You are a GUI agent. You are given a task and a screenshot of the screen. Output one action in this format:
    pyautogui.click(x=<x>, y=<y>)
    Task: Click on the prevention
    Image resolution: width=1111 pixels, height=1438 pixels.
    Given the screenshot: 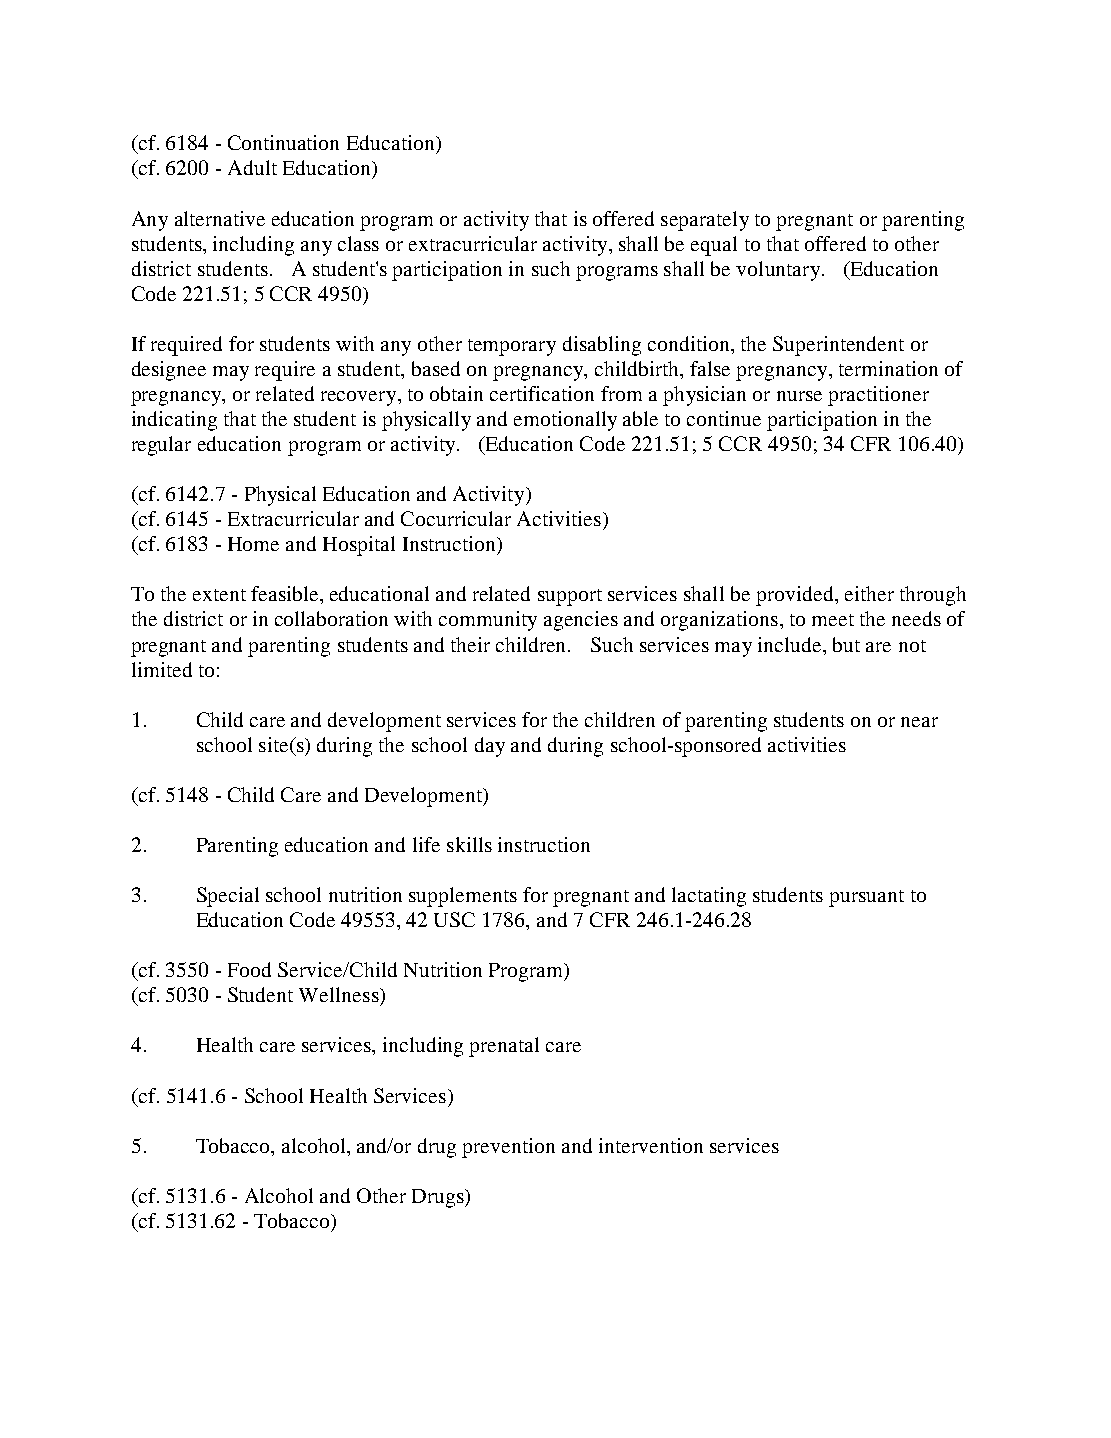 What is the action you would take?
    pyautogui.click(x=508, y=1148)
